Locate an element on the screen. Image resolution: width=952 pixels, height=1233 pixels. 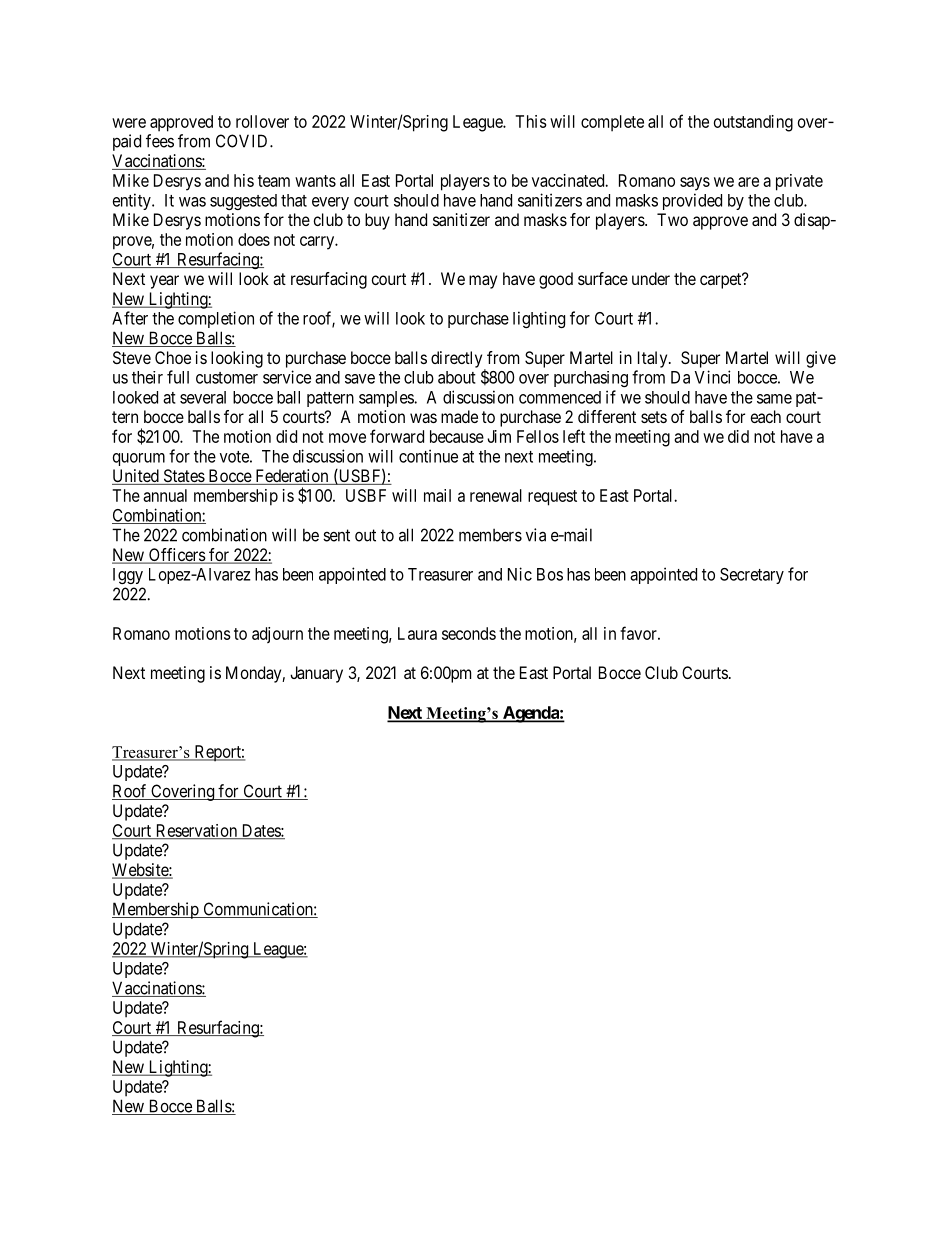
This is located at coordinates (531, 121).
